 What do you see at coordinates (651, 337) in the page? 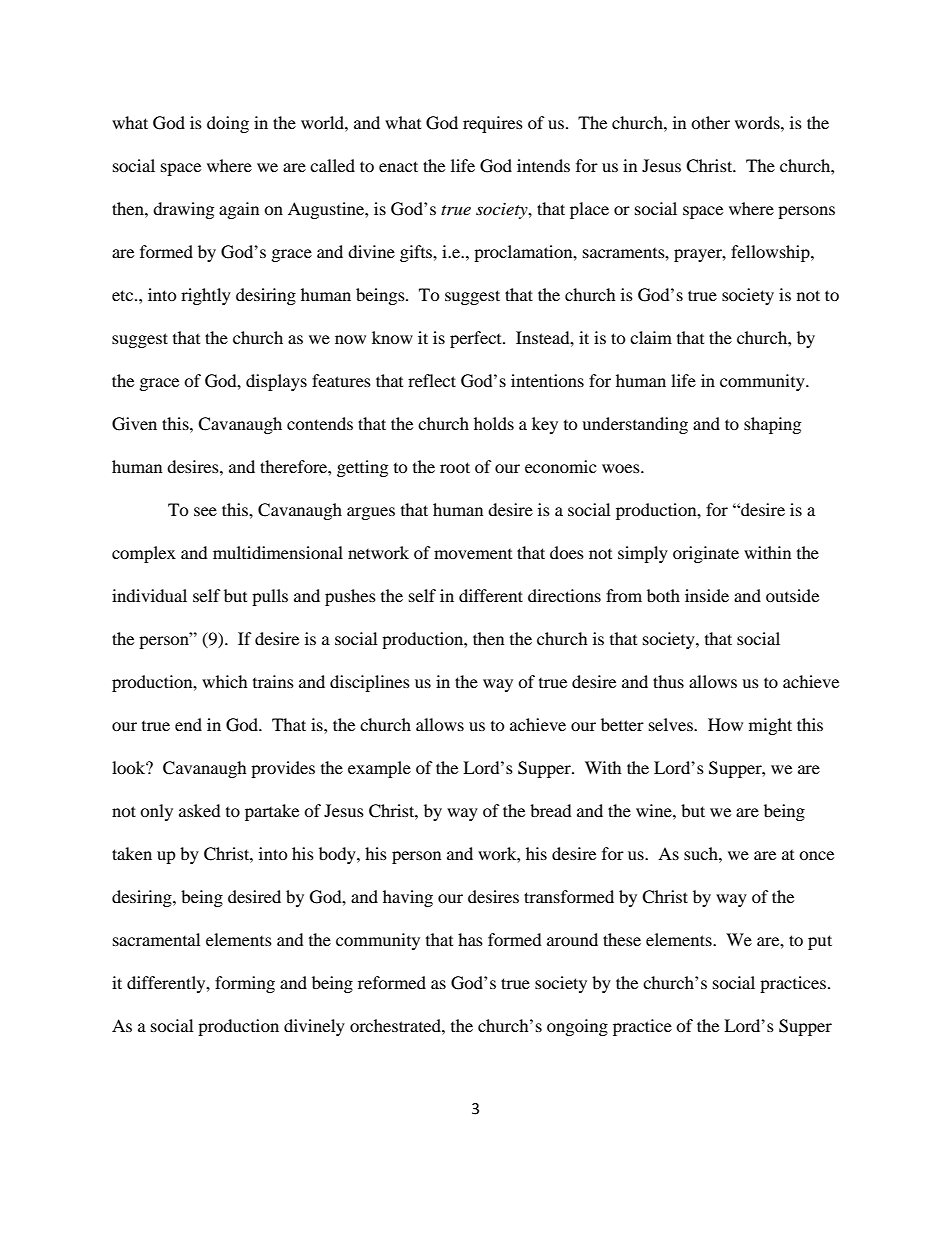
I see `claim` at bounding box center [651, 337].
